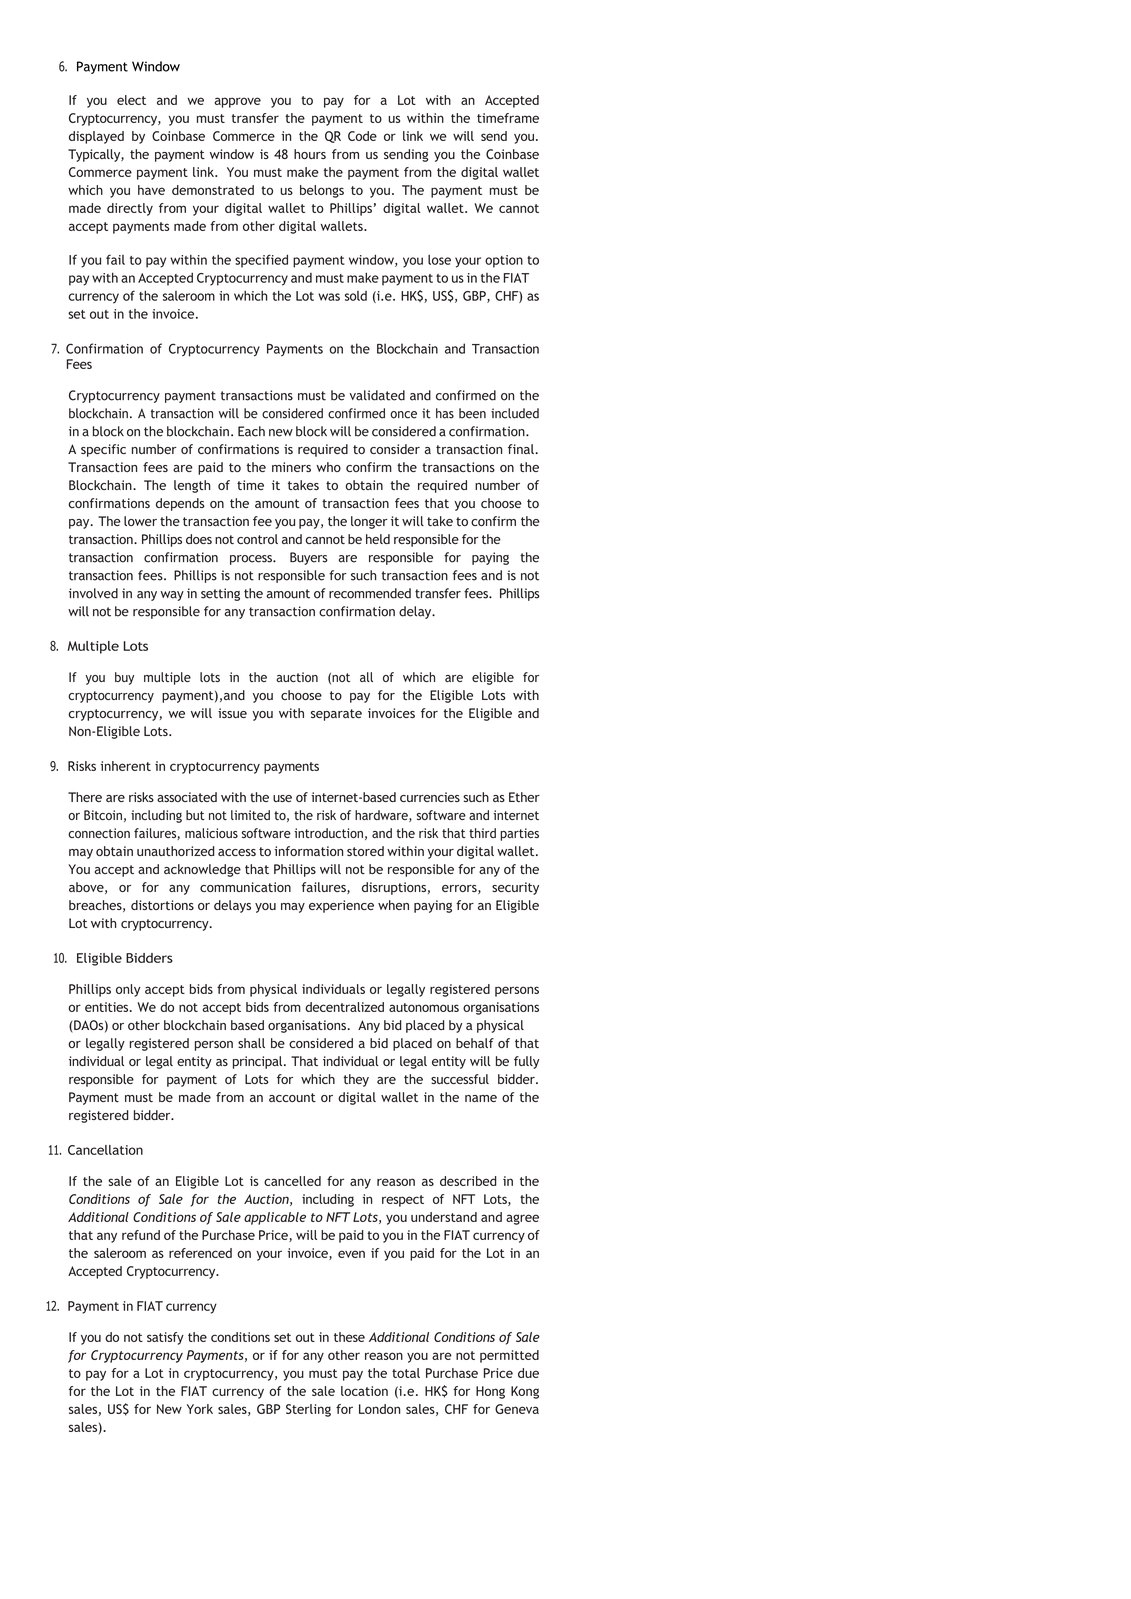 This screenshot has width=1131, height=1599. Describe the element at coordinates (131, 100) in the screenshot. I see `elect` at that location.
